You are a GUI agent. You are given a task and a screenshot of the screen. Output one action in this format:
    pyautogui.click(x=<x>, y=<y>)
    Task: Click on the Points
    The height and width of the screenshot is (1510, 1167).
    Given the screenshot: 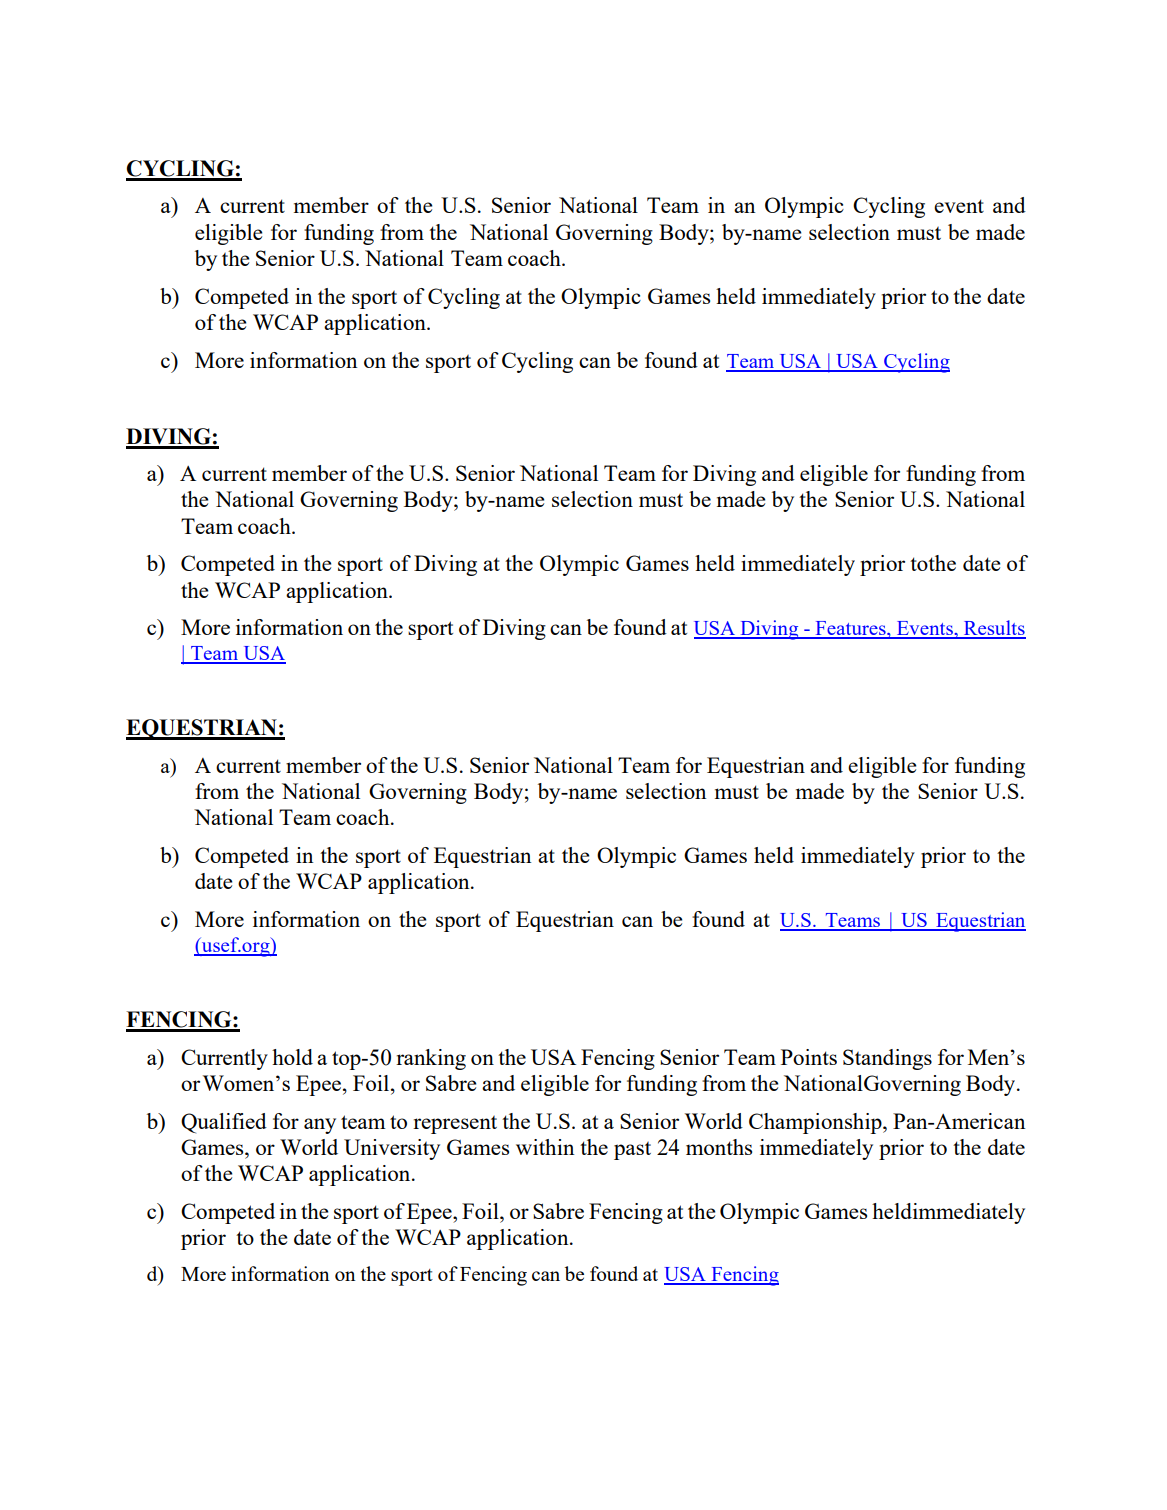 What is the action you would take?
    pyautogui.click(x=809, y=1057)
